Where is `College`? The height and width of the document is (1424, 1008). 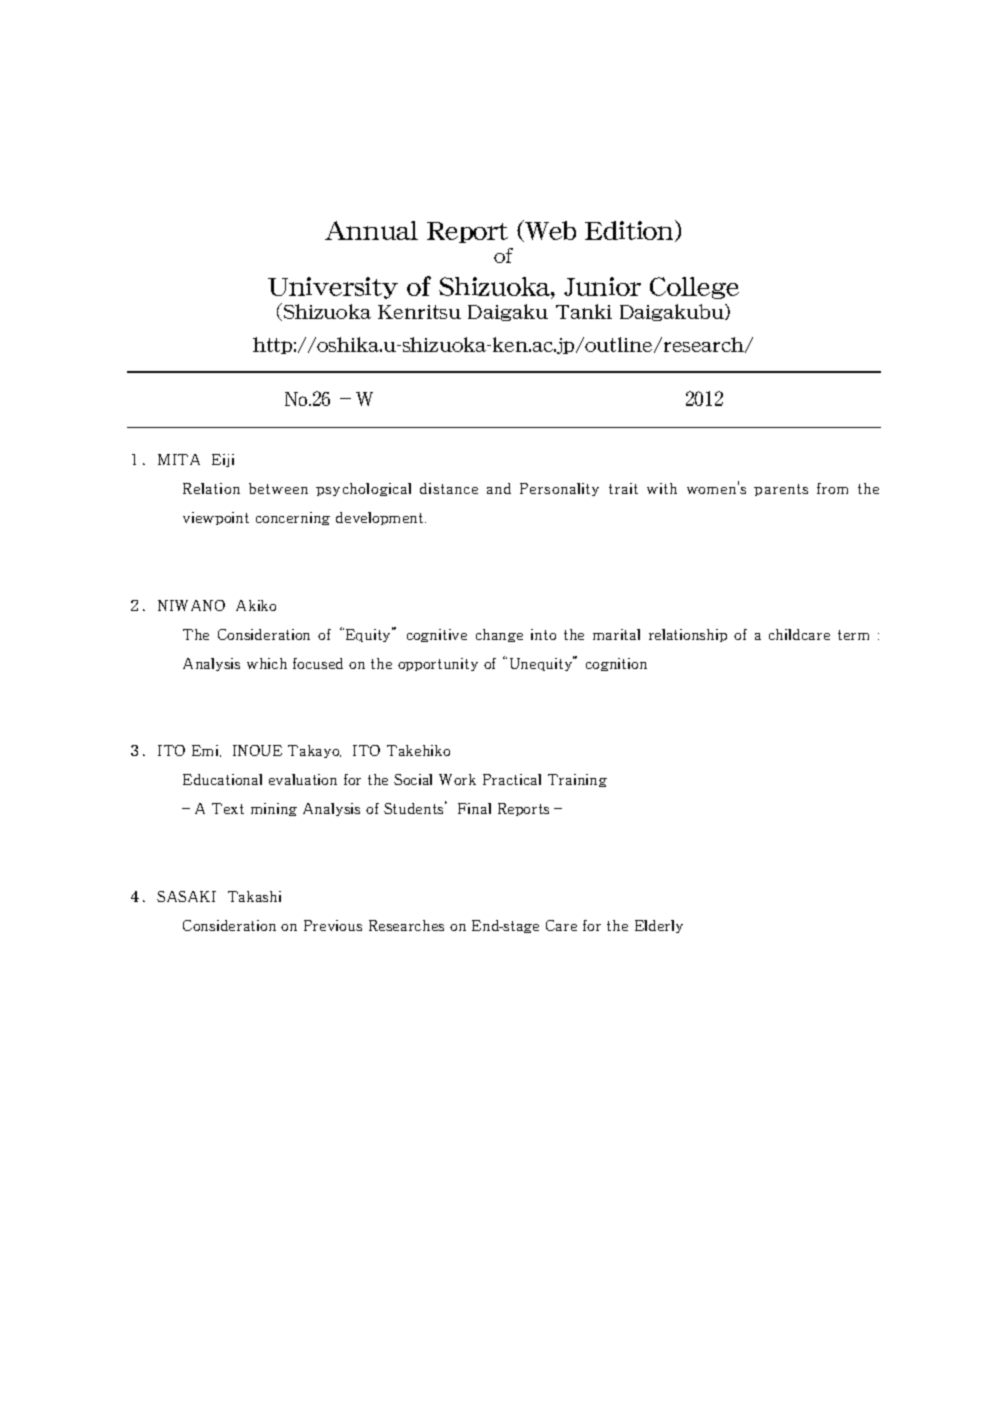
College is located at coordinates (694, 288).
